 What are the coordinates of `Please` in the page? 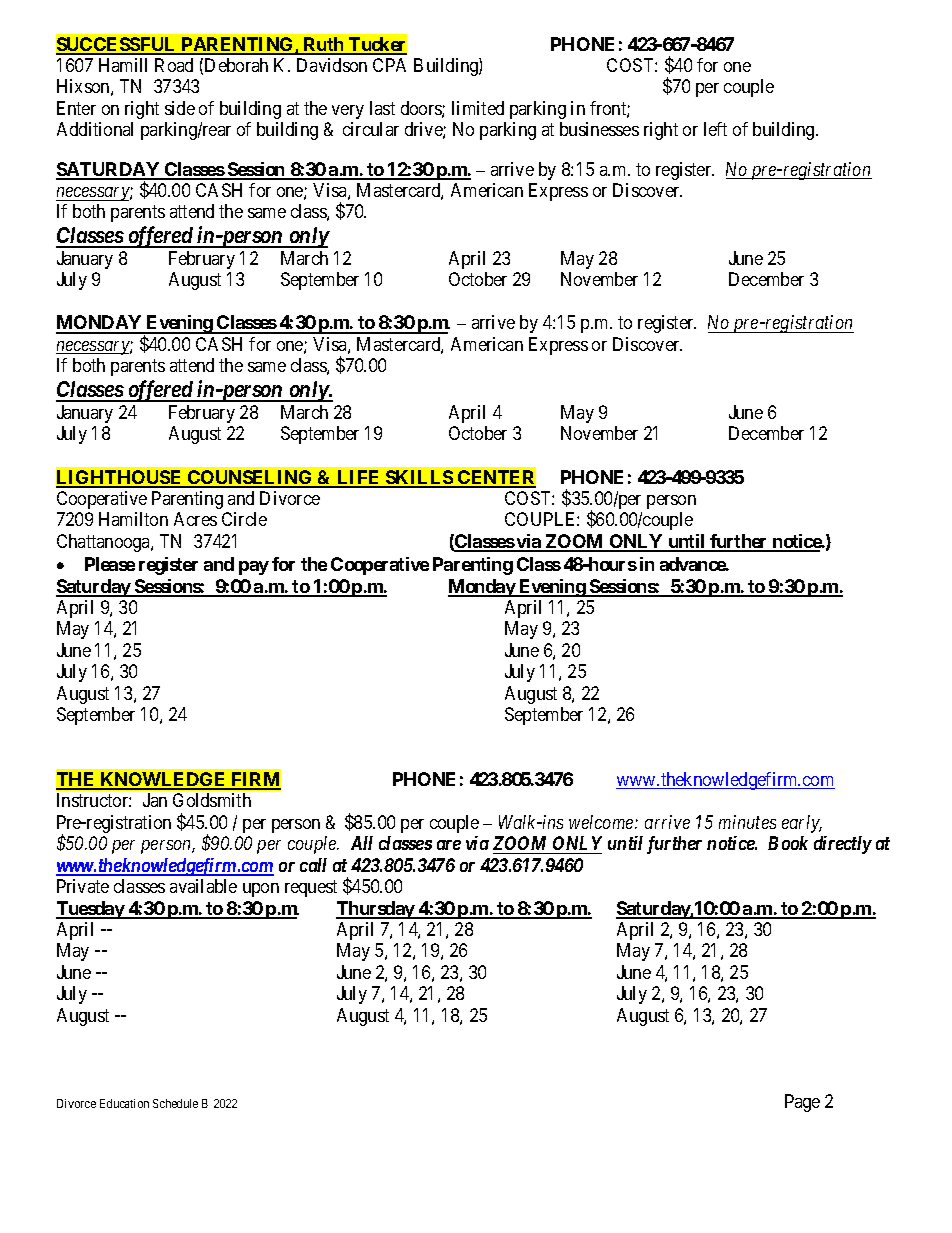 It's located at (110, 564).
